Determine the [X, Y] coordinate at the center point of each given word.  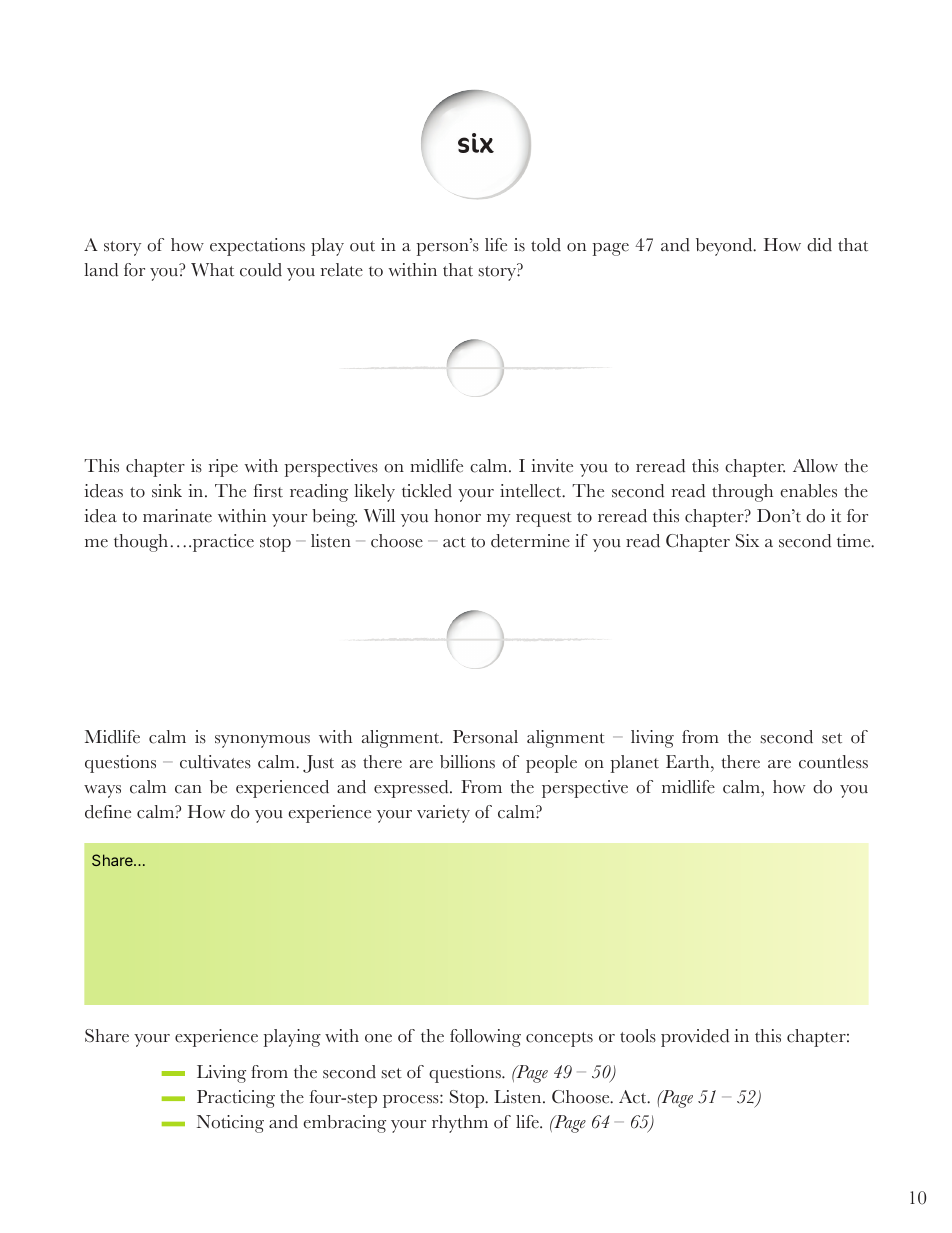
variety [443, 814]
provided [695, 1038]
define [108, 812]
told [546, 245]
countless [833, 762]
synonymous [262, 741]
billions [467, 762]
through [742, 493]
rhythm [460, 1124]
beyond [725, 247]
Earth [689, 762]
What [212, 270]
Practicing [236, 1099]
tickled [427, 491]
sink [167, 491]
